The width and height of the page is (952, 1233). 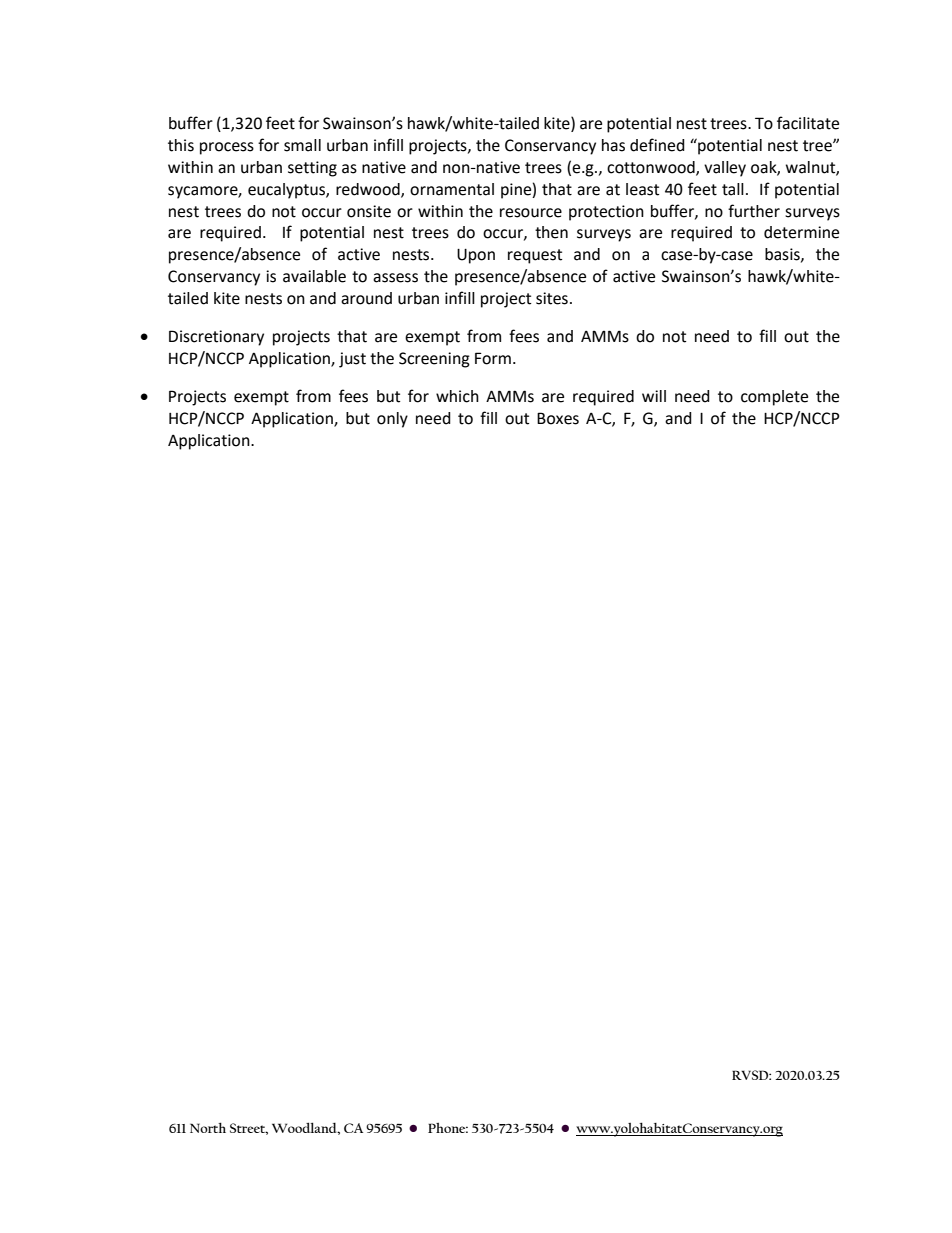 I want to click on complete, so click(x=774, y=398).
